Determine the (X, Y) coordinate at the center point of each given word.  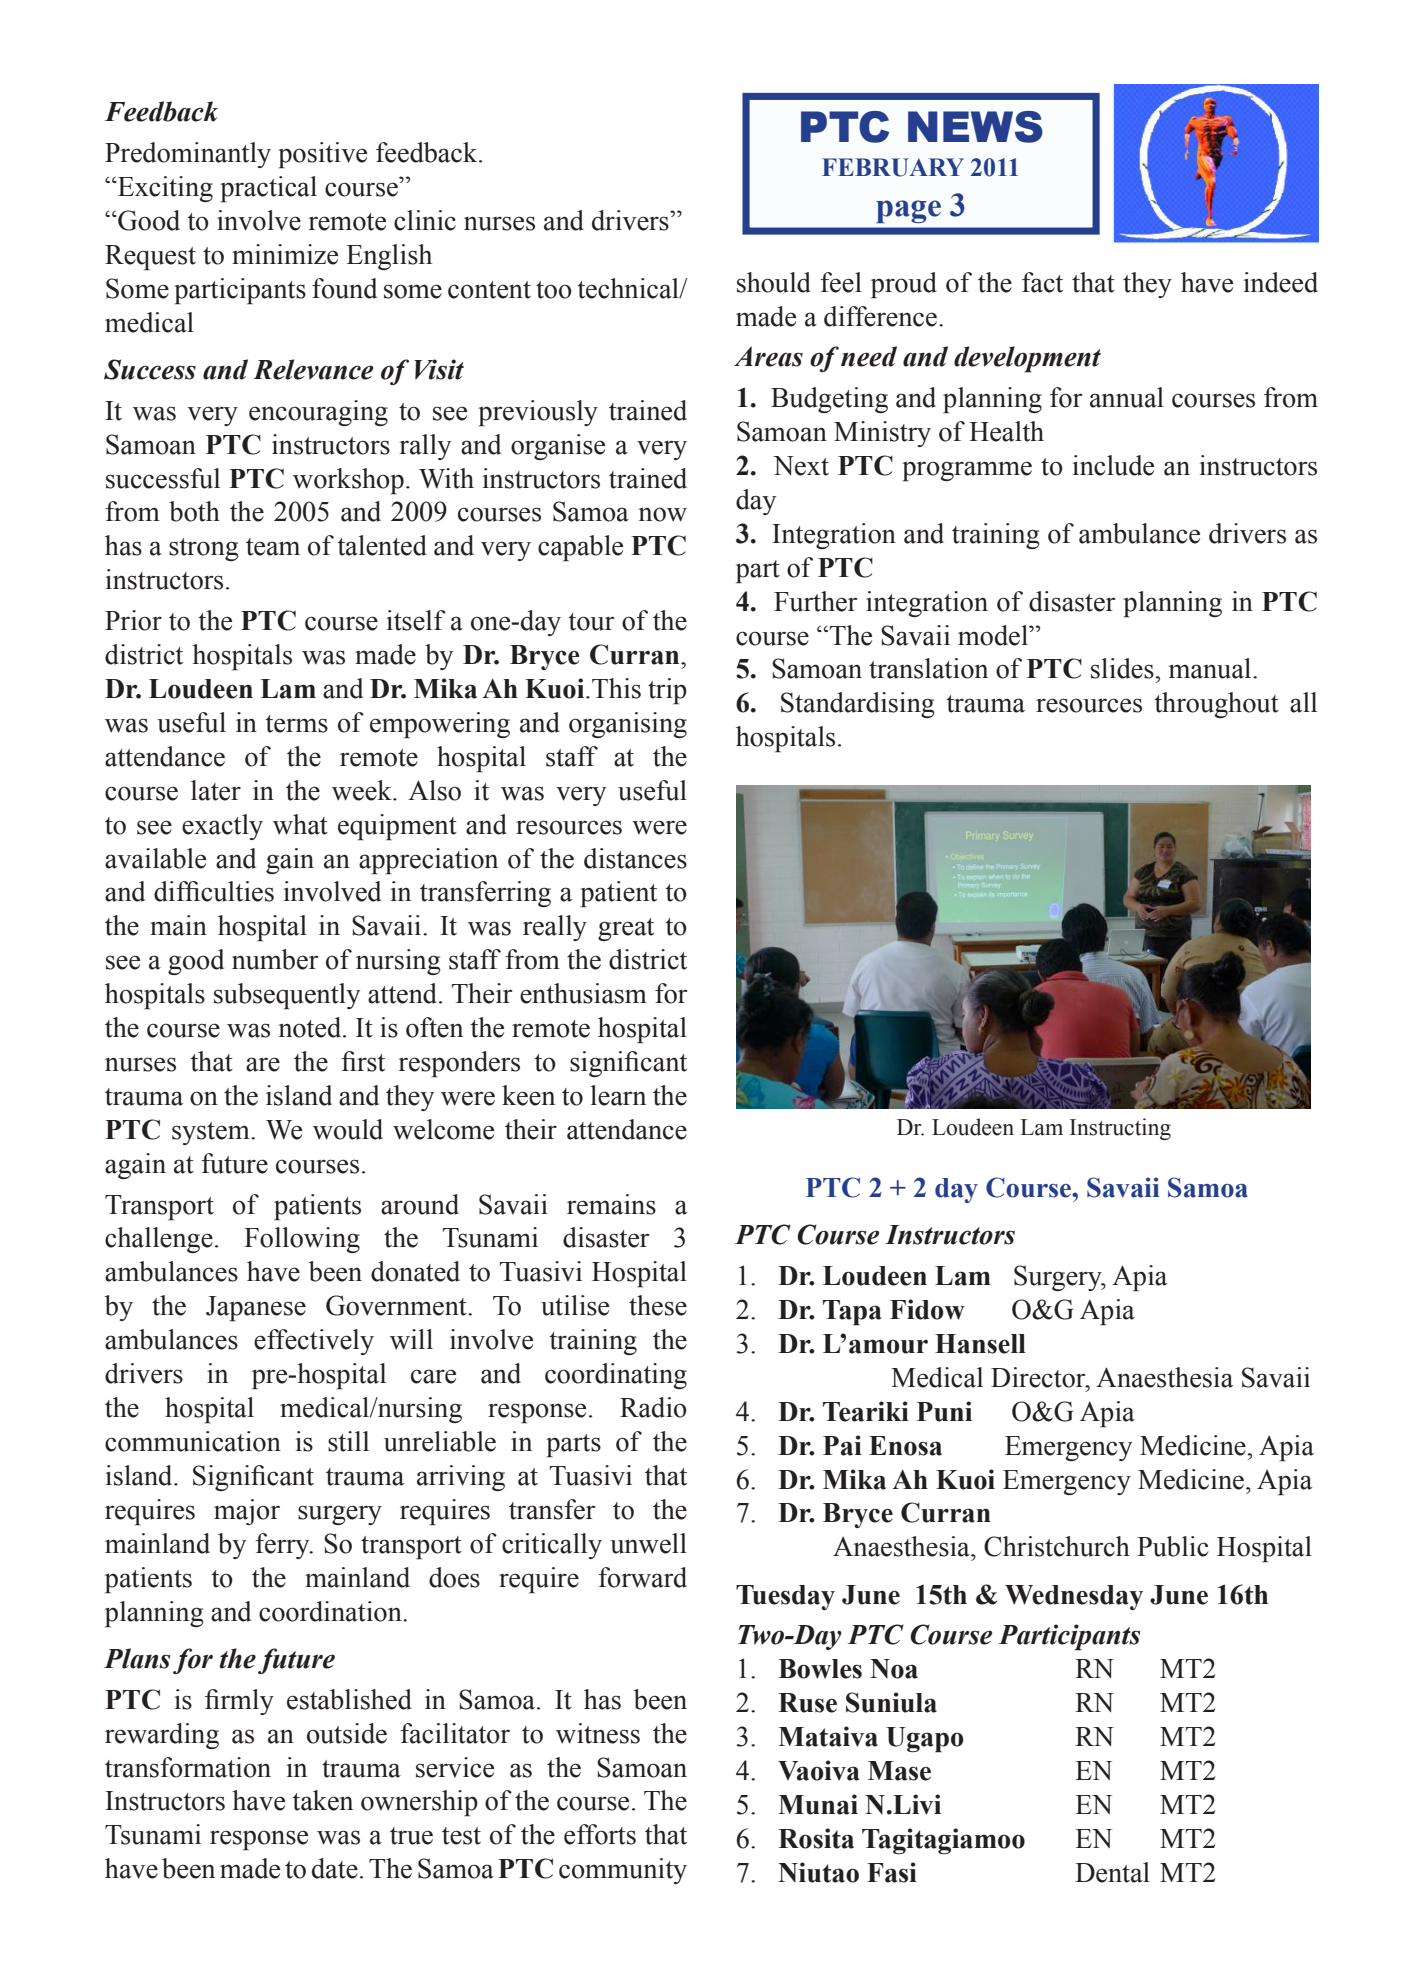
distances (635, 858)
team (273, 547)
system (212, 1133)
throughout (1216, 705)
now (663, 514)
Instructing (1120, 1129)
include (1113, 465)
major (247, 1512)
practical (268, 189)
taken (322, 1800)
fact (1042, 282)
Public (1172, 1546)
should (774, 282)
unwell (648, 1543)
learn (618, 1095)
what (300, 824)
